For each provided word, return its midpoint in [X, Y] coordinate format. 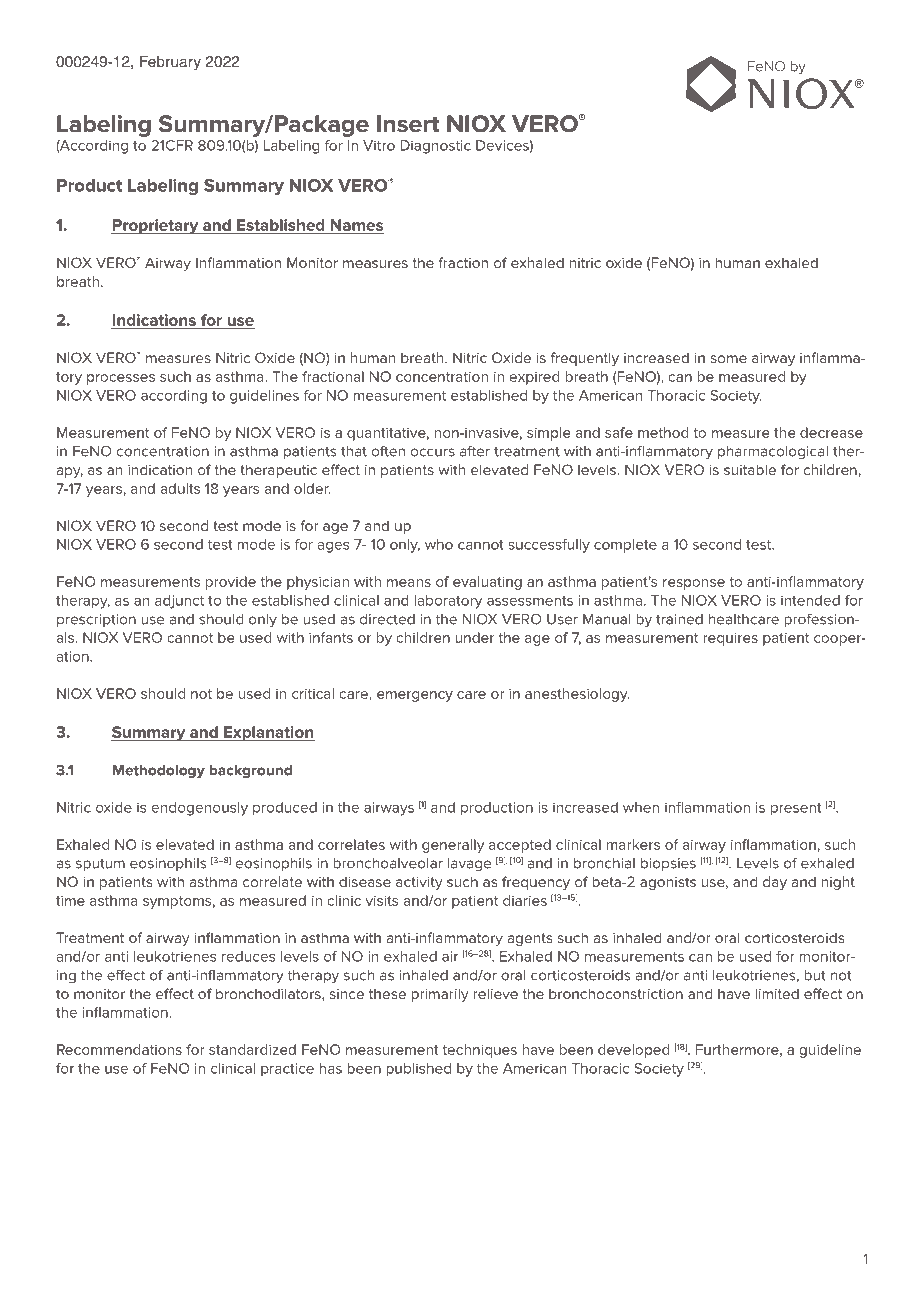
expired [535, 378]
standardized [252, 1049]
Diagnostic [435, 147]
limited [777, 993]
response [694, 584]
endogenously [200, 809]
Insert [408, 124]
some [728, 359]
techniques [479, 1051]
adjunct [179, 602]
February [170, 63]
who [439, 544]
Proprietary [156, 226]
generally [453, 846]
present [796, 809]
